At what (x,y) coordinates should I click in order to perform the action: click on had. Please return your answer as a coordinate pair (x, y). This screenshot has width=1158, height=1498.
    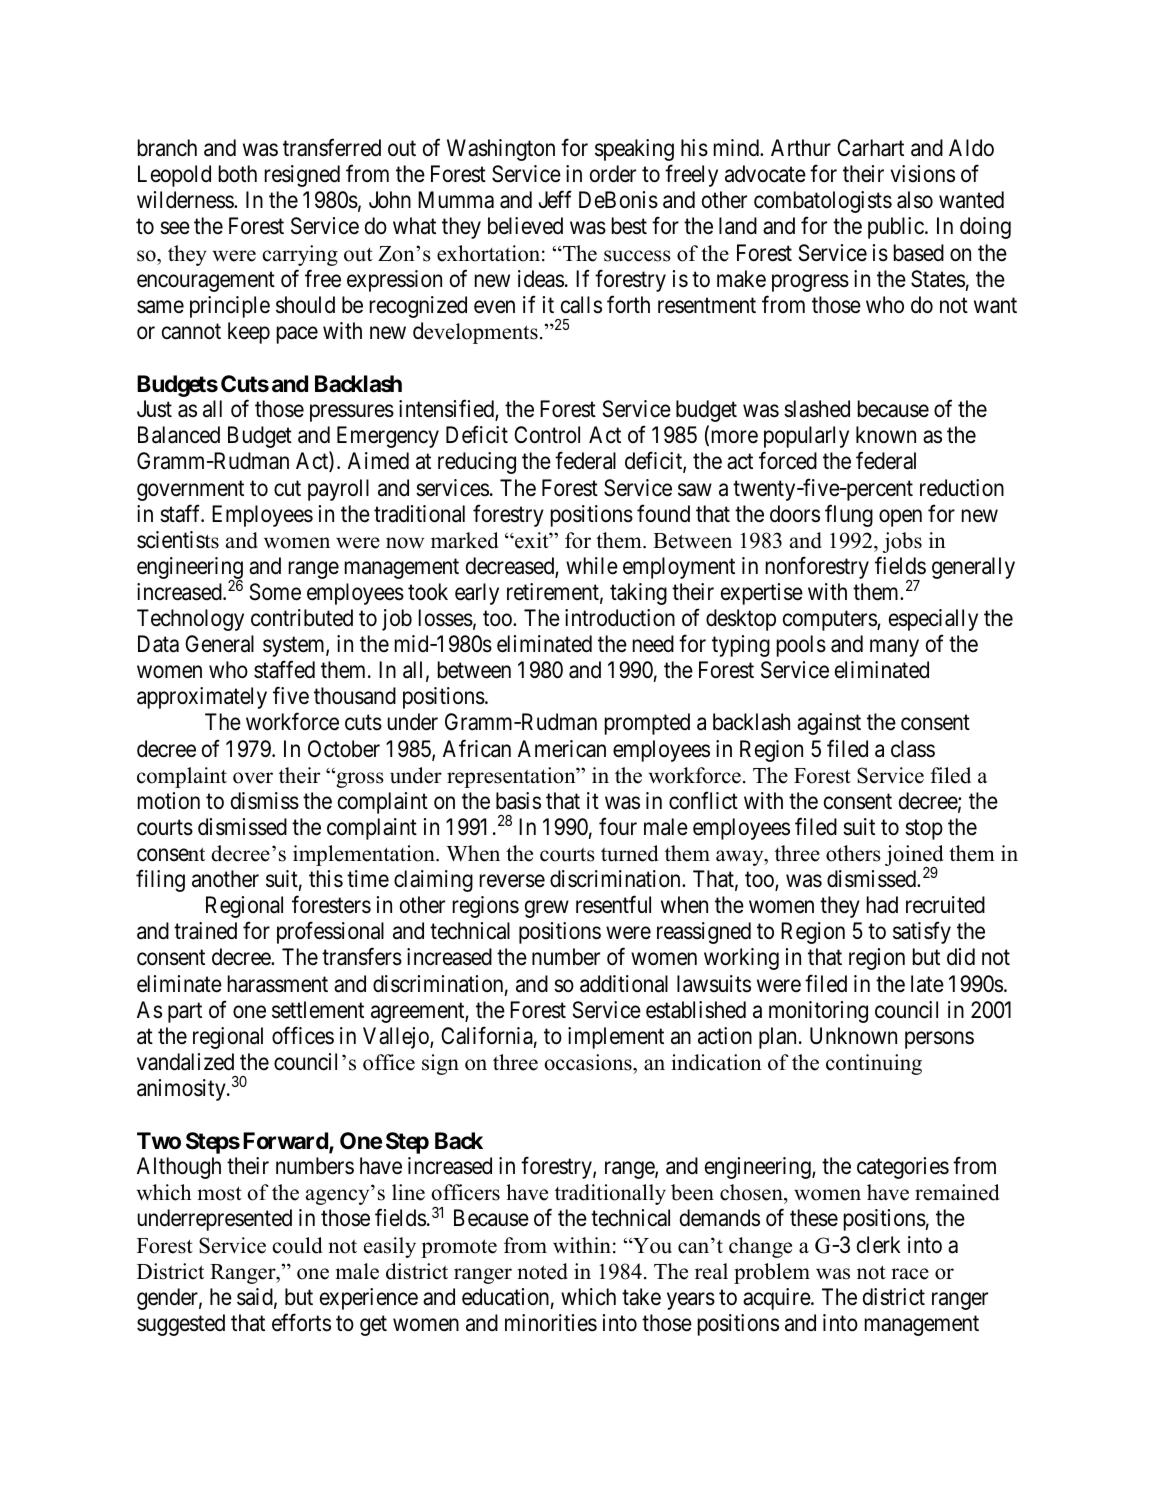
    Looking at the image, I should click on (882, 905).
